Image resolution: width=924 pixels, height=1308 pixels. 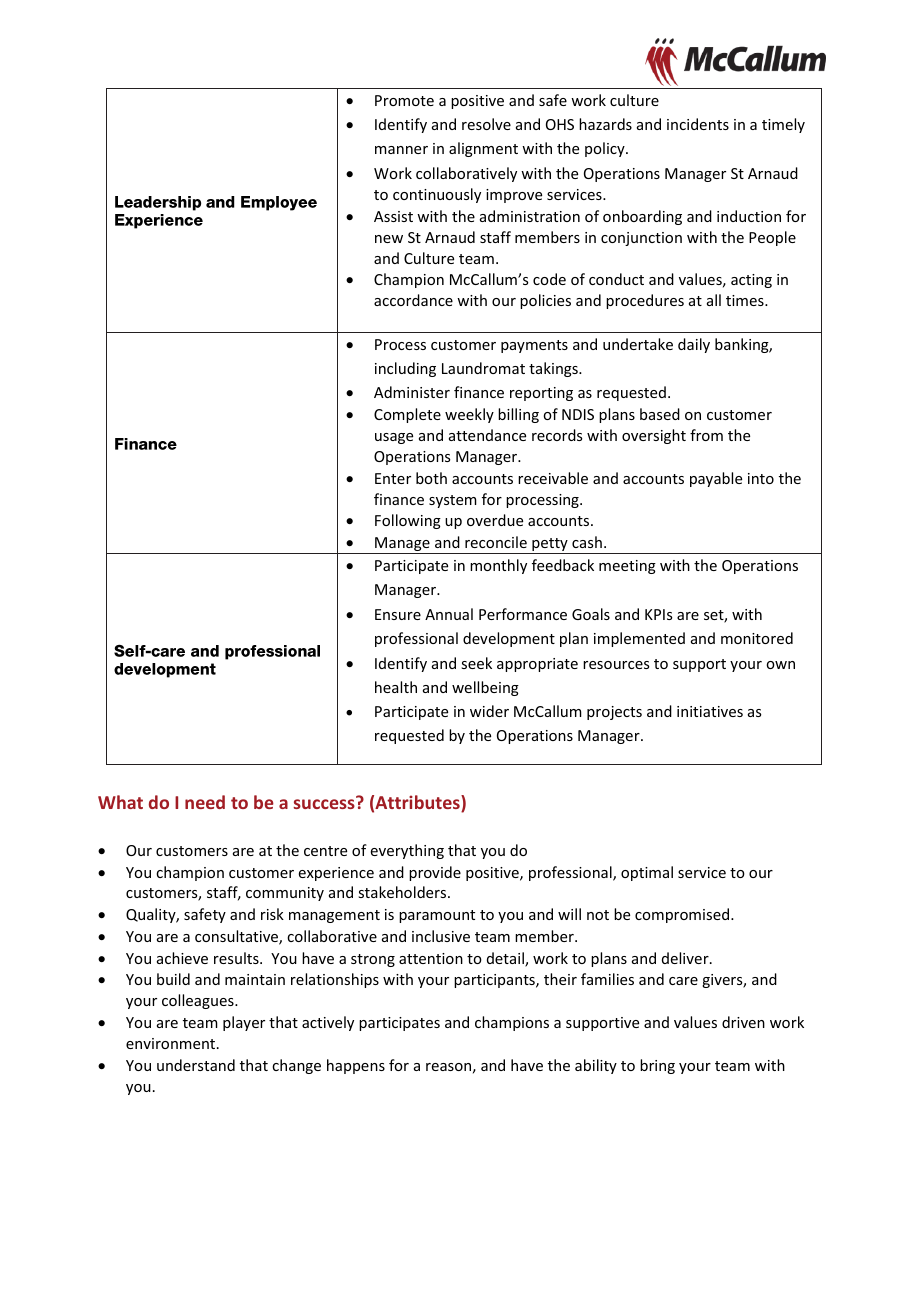 I want to click on optimal, so click(x=647, y=873).
